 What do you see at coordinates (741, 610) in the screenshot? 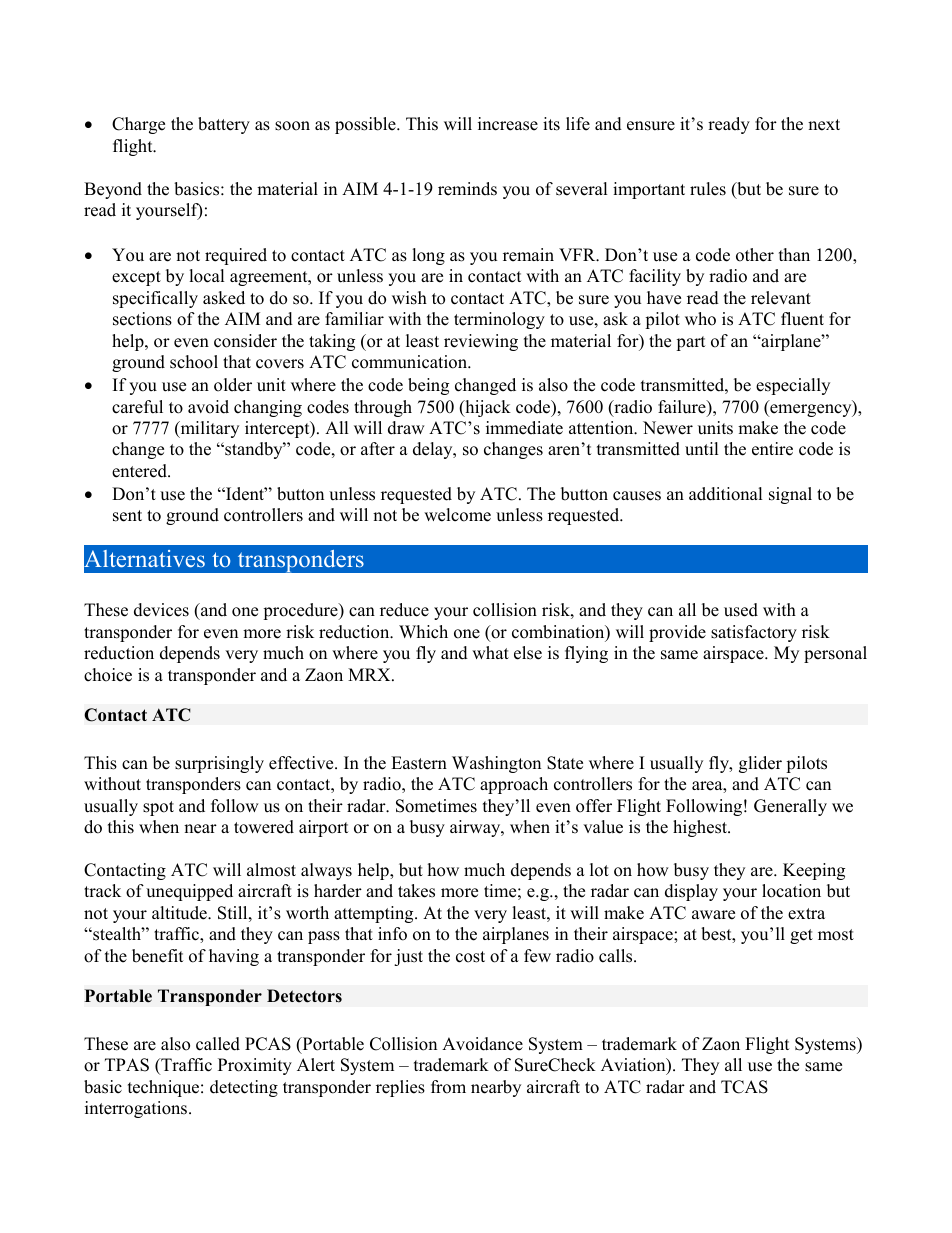
I see `used` at bounding box center [741, 610].
